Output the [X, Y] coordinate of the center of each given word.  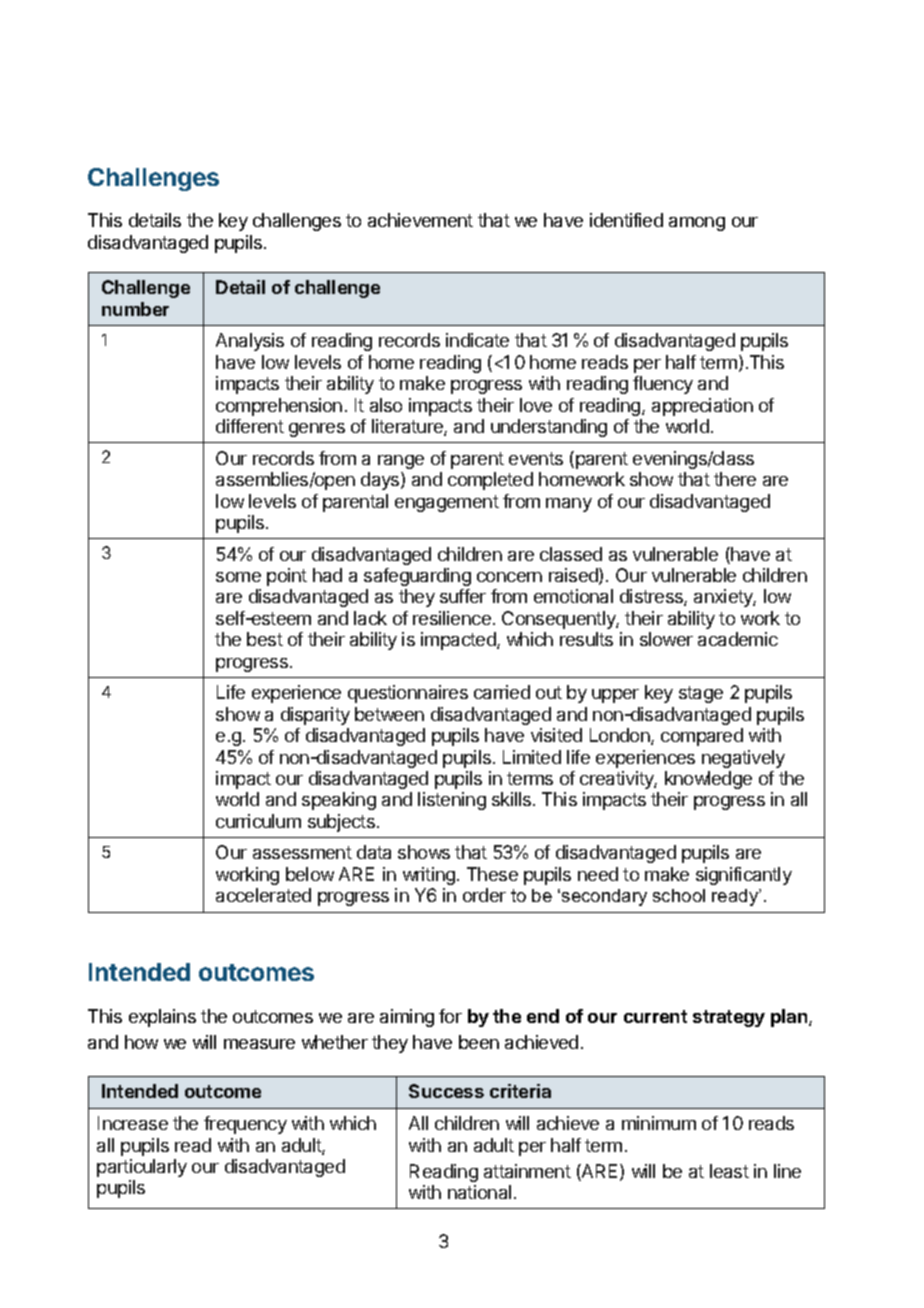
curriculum [258, 821]
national [479, 1192]
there [735, 479]
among [697, 224]
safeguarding [417, 577]
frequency [245, 1125]
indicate [477, 340]
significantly [744, 876]
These [492, 874]
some [238, 577]
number [135, 309]
